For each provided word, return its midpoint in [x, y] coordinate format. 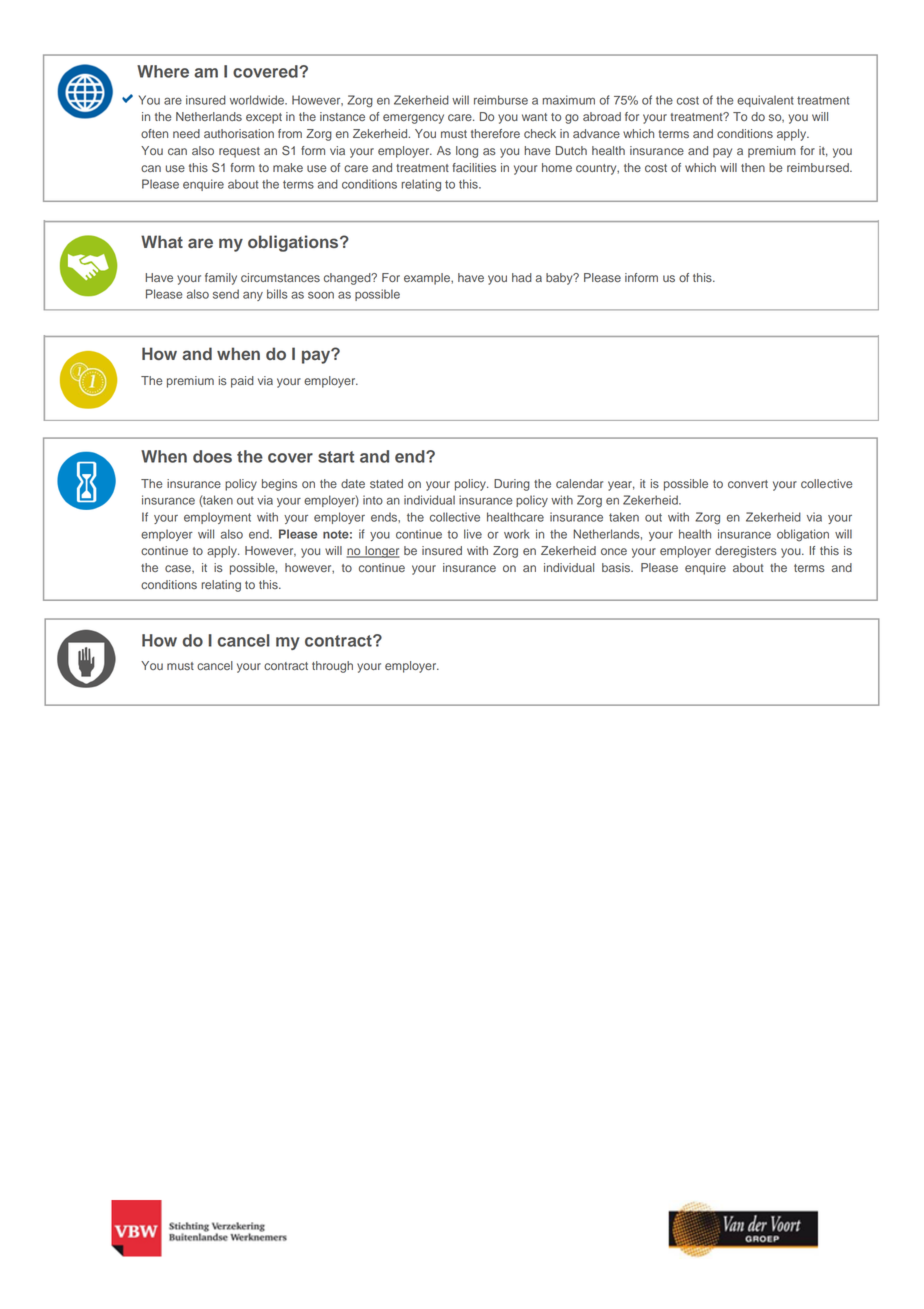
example [428, 279]
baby [560, 279]
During [512, 485]
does [212, 456]
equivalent [765, 101]
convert [748, 484]
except [264, 118]
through [332, 667]
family [221, 279]
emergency [413, 119]
